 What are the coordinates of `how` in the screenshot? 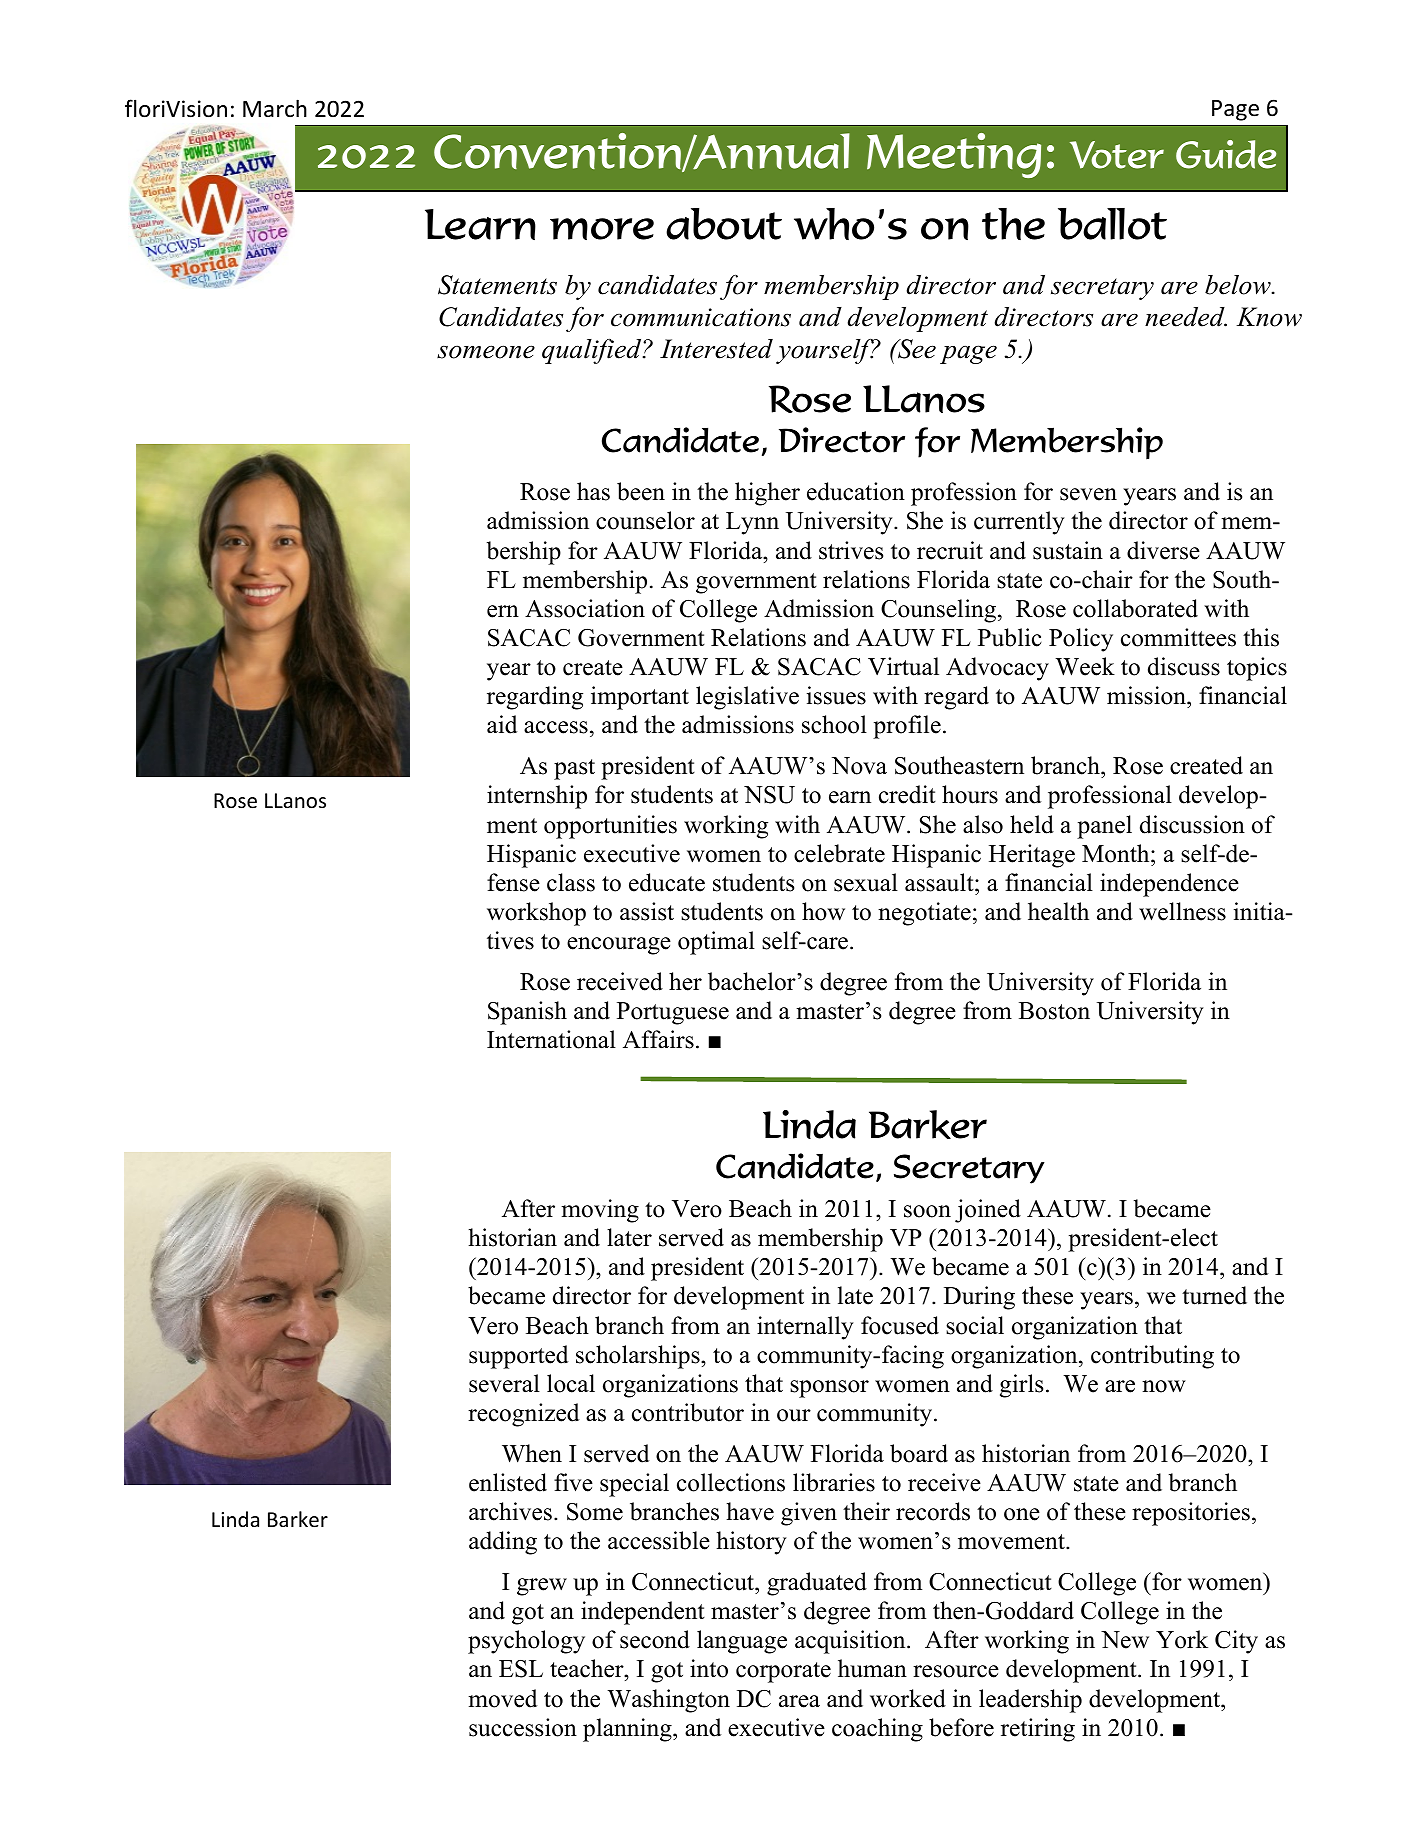 It's located at (823, 911).
